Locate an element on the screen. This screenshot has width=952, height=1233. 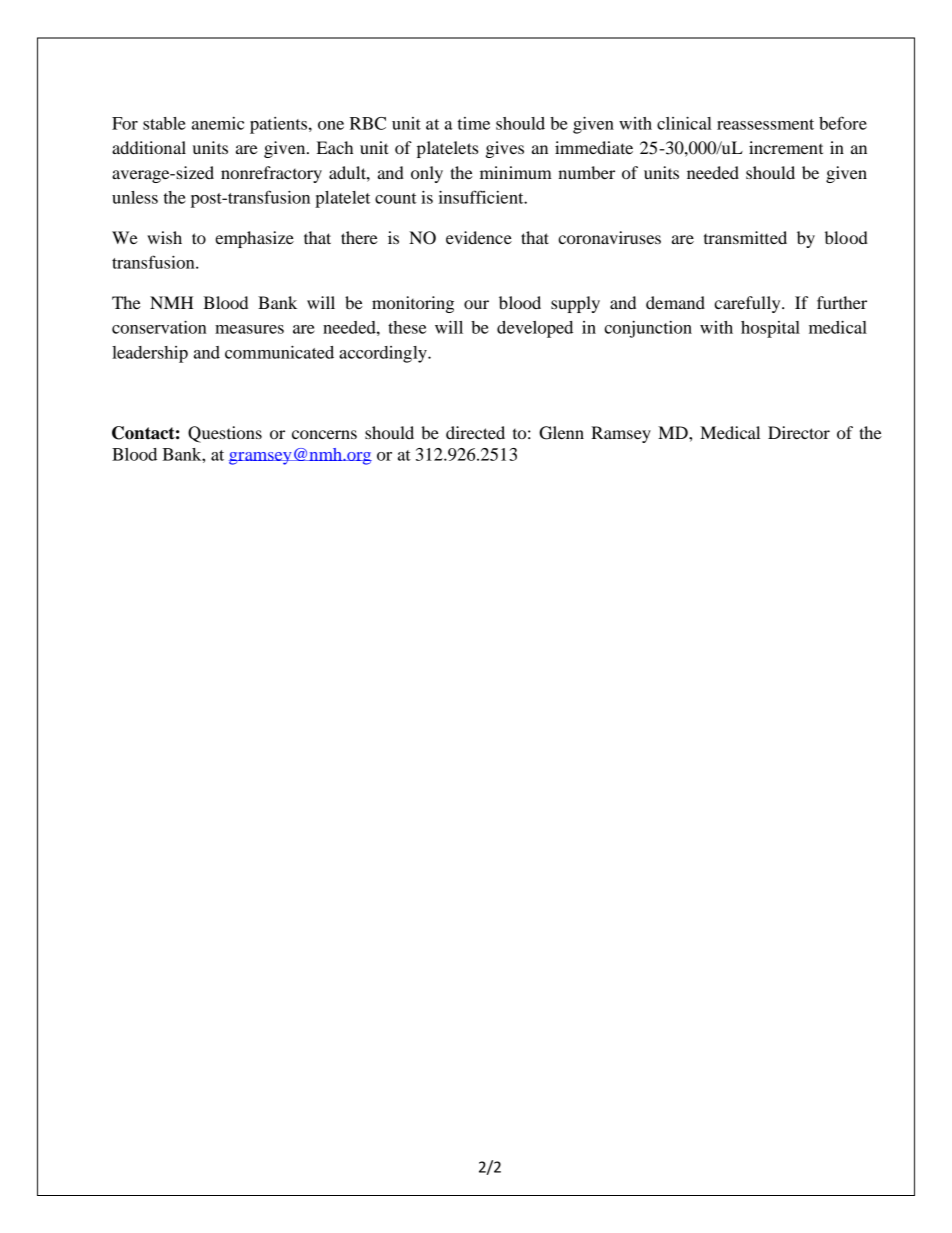
anemic is located at coordinates (218, 123).
